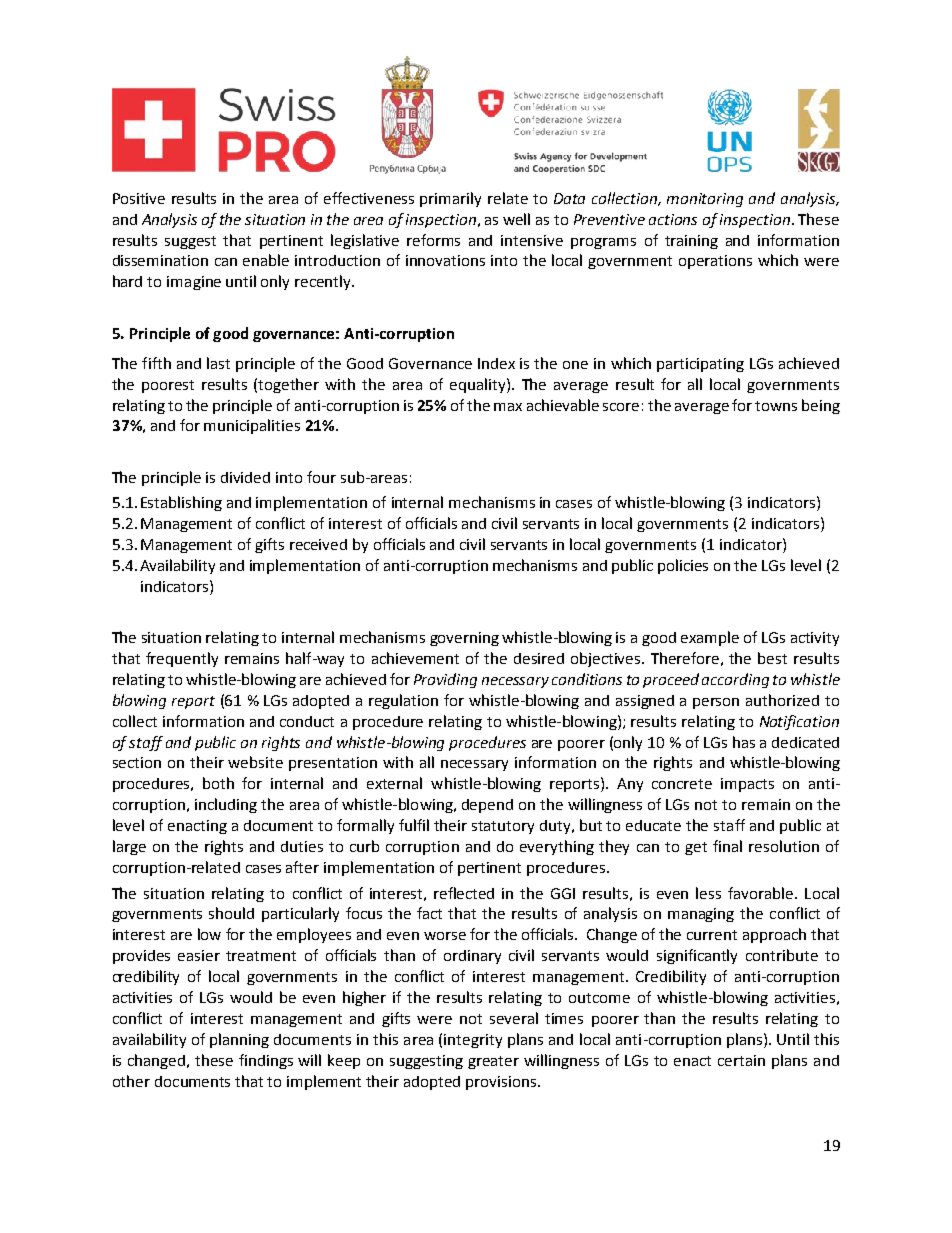 The height and width of the screenshot is (1233, 952). Describe the element at coordinates (464, 639) in the screenshot. I see `governing` at that location.
